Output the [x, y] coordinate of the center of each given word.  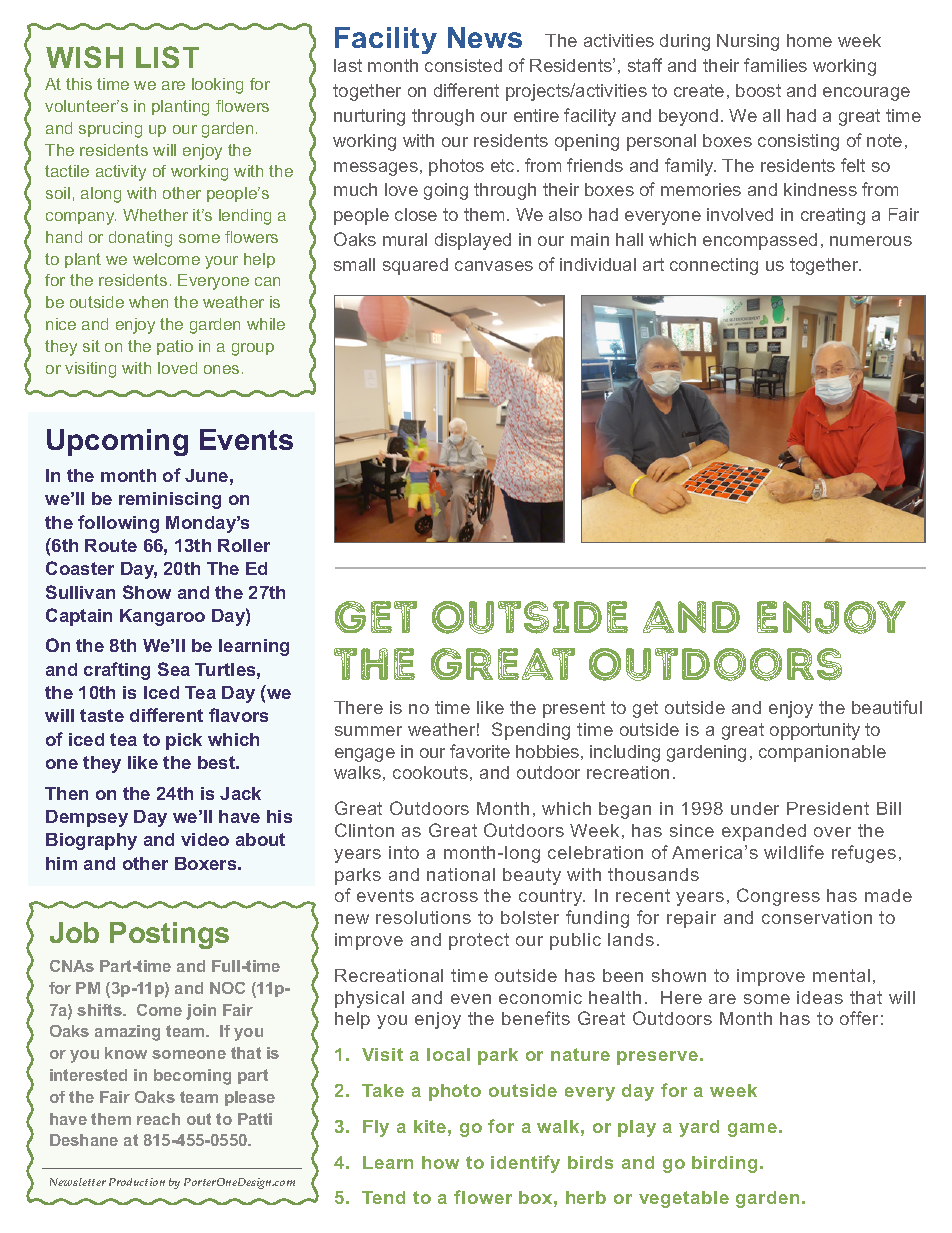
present [574, 709]
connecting [714, 266]
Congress [778, 897]
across [449, 897]
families [775, 65]
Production [137, 1182]
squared [415, 266]
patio [175, 347]
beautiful [887, 707]
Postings [169, 935]
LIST [167, 57]
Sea [174, 669]
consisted [463, 65]
